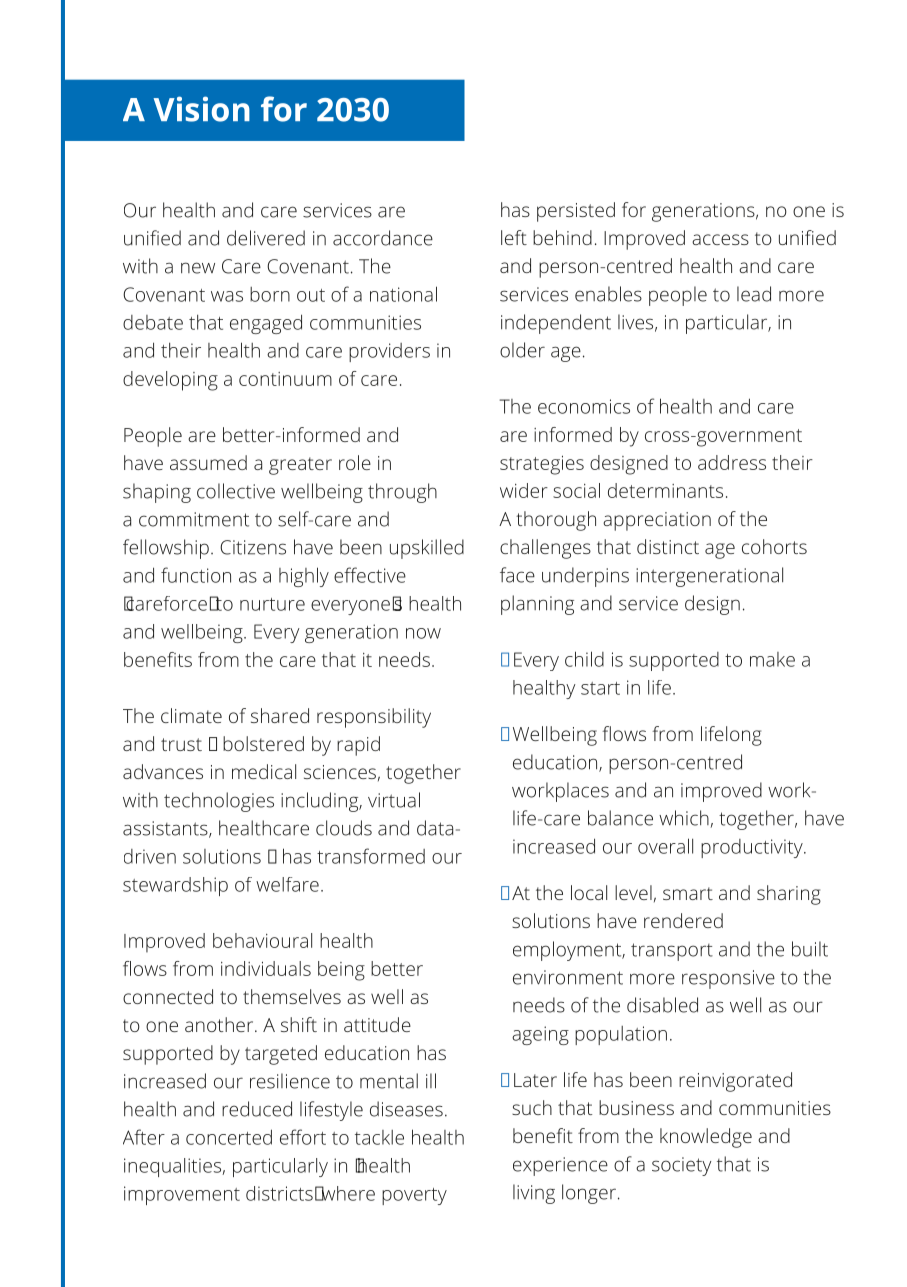 The image size is (907, 1287). What do you see at coordinates (688, 893) in the screenshot?
I see `smart` at bounding box center [688, 893].
